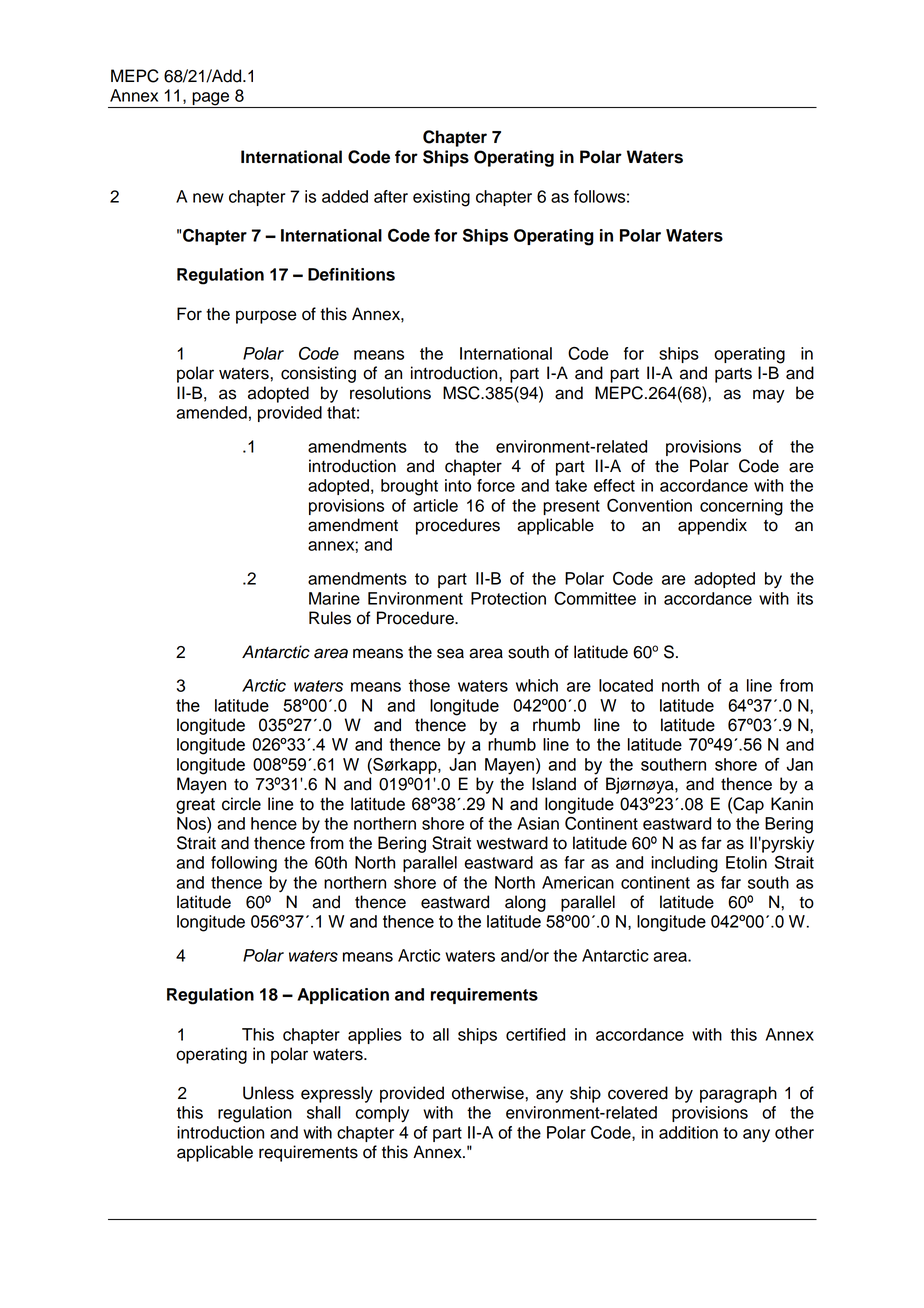  Describe the element at coordinates (738, 1094) in the image. I see `paragraph` at that location.
